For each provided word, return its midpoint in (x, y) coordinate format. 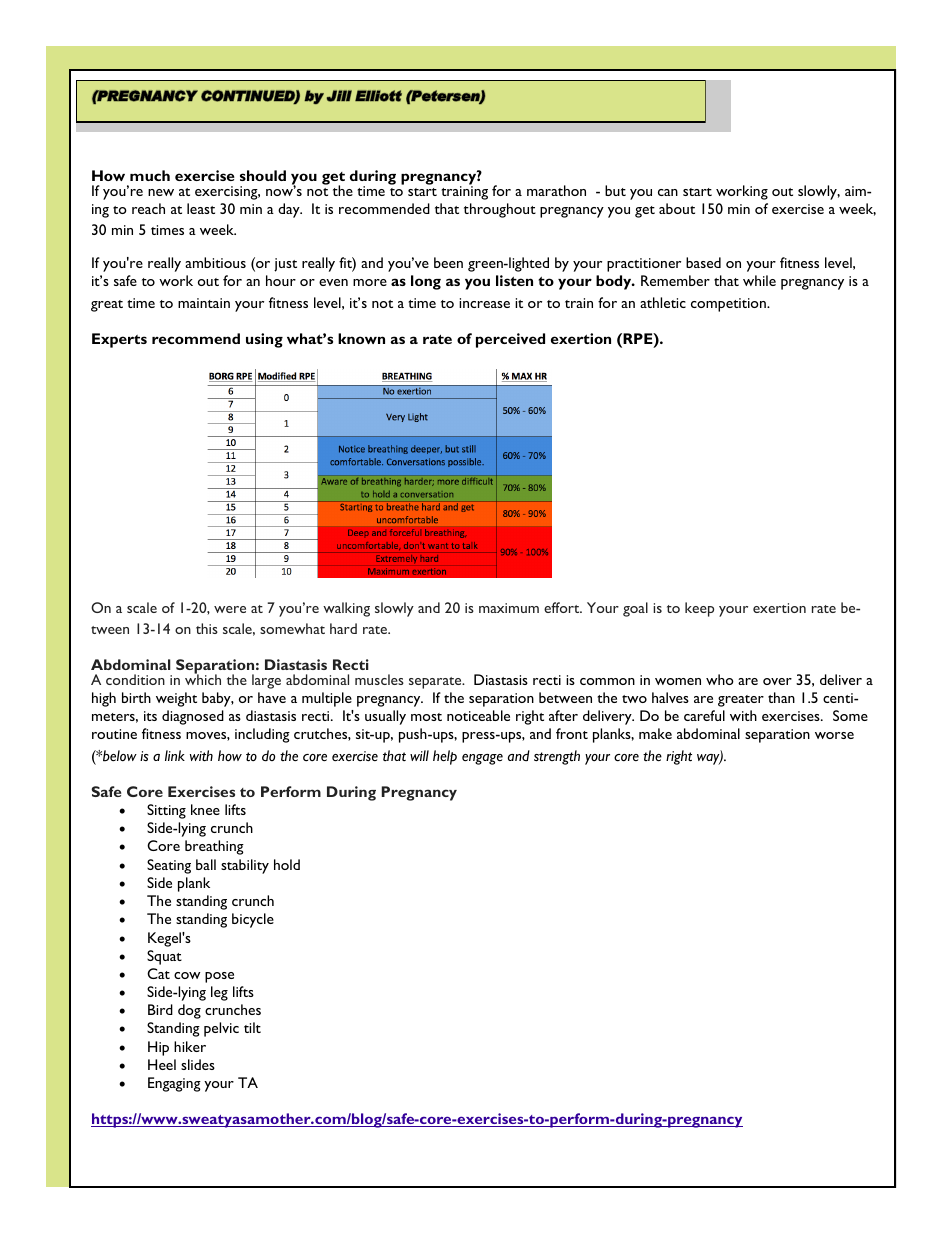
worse (834, 735)
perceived (510, 340)
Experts (119, 340)
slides (198, 1064)
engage (482, 759)
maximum (509, 608)
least (201, 208)
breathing (214, 847)
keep (699, 609)
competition (729, 305)
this (207, 628)
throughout (500, 210)
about (677, 208)
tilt (252, 1027)
